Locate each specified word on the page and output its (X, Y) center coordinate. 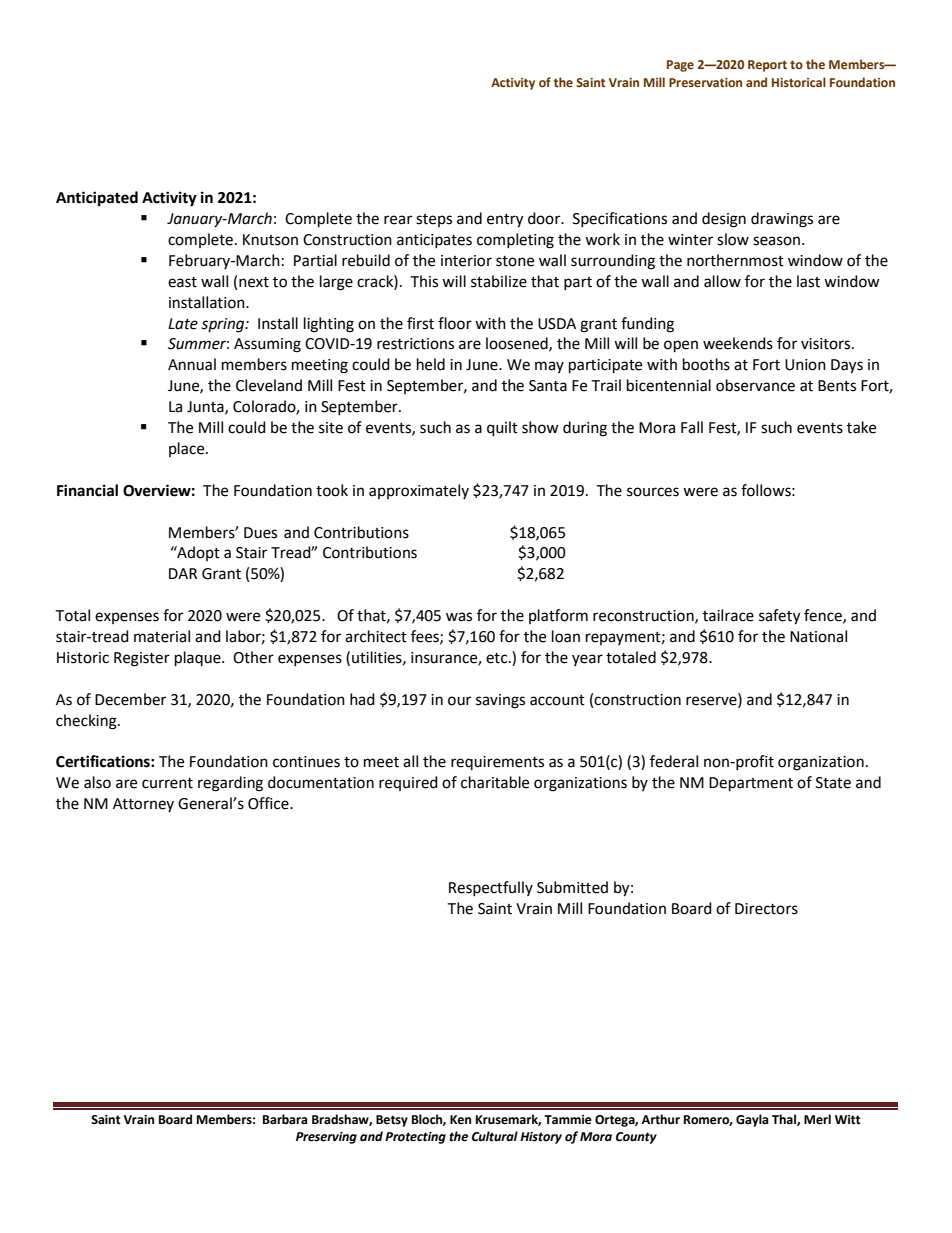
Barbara (285, 1119)
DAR (183, 573)
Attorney (143, 805)
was (459, 617)
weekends (738, 343)
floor (455, 323)
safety (779, 617)
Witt (848, 1120)
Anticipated (97, 199)
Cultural (495, 1136)
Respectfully (491, 888)
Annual (192, 364)
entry (505, 221)
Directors (766, 909)
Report (767, 66)
